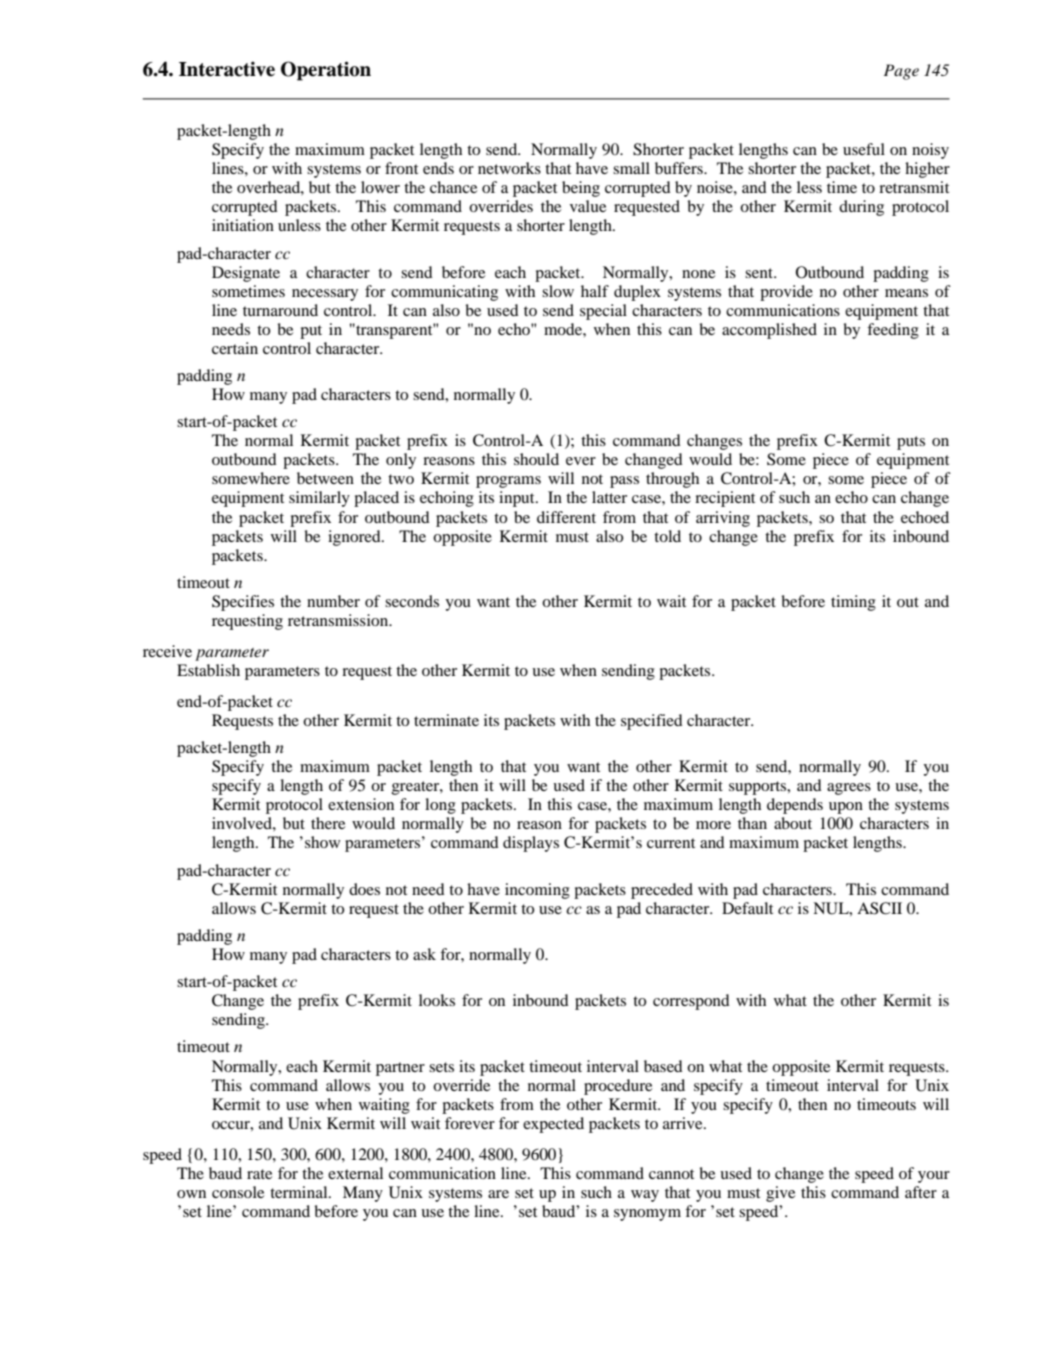 This image has width=1055, height=1366. What do you see at coordinates (328, 823) in the image?
I see `there` at bounding box center [328, 823].
